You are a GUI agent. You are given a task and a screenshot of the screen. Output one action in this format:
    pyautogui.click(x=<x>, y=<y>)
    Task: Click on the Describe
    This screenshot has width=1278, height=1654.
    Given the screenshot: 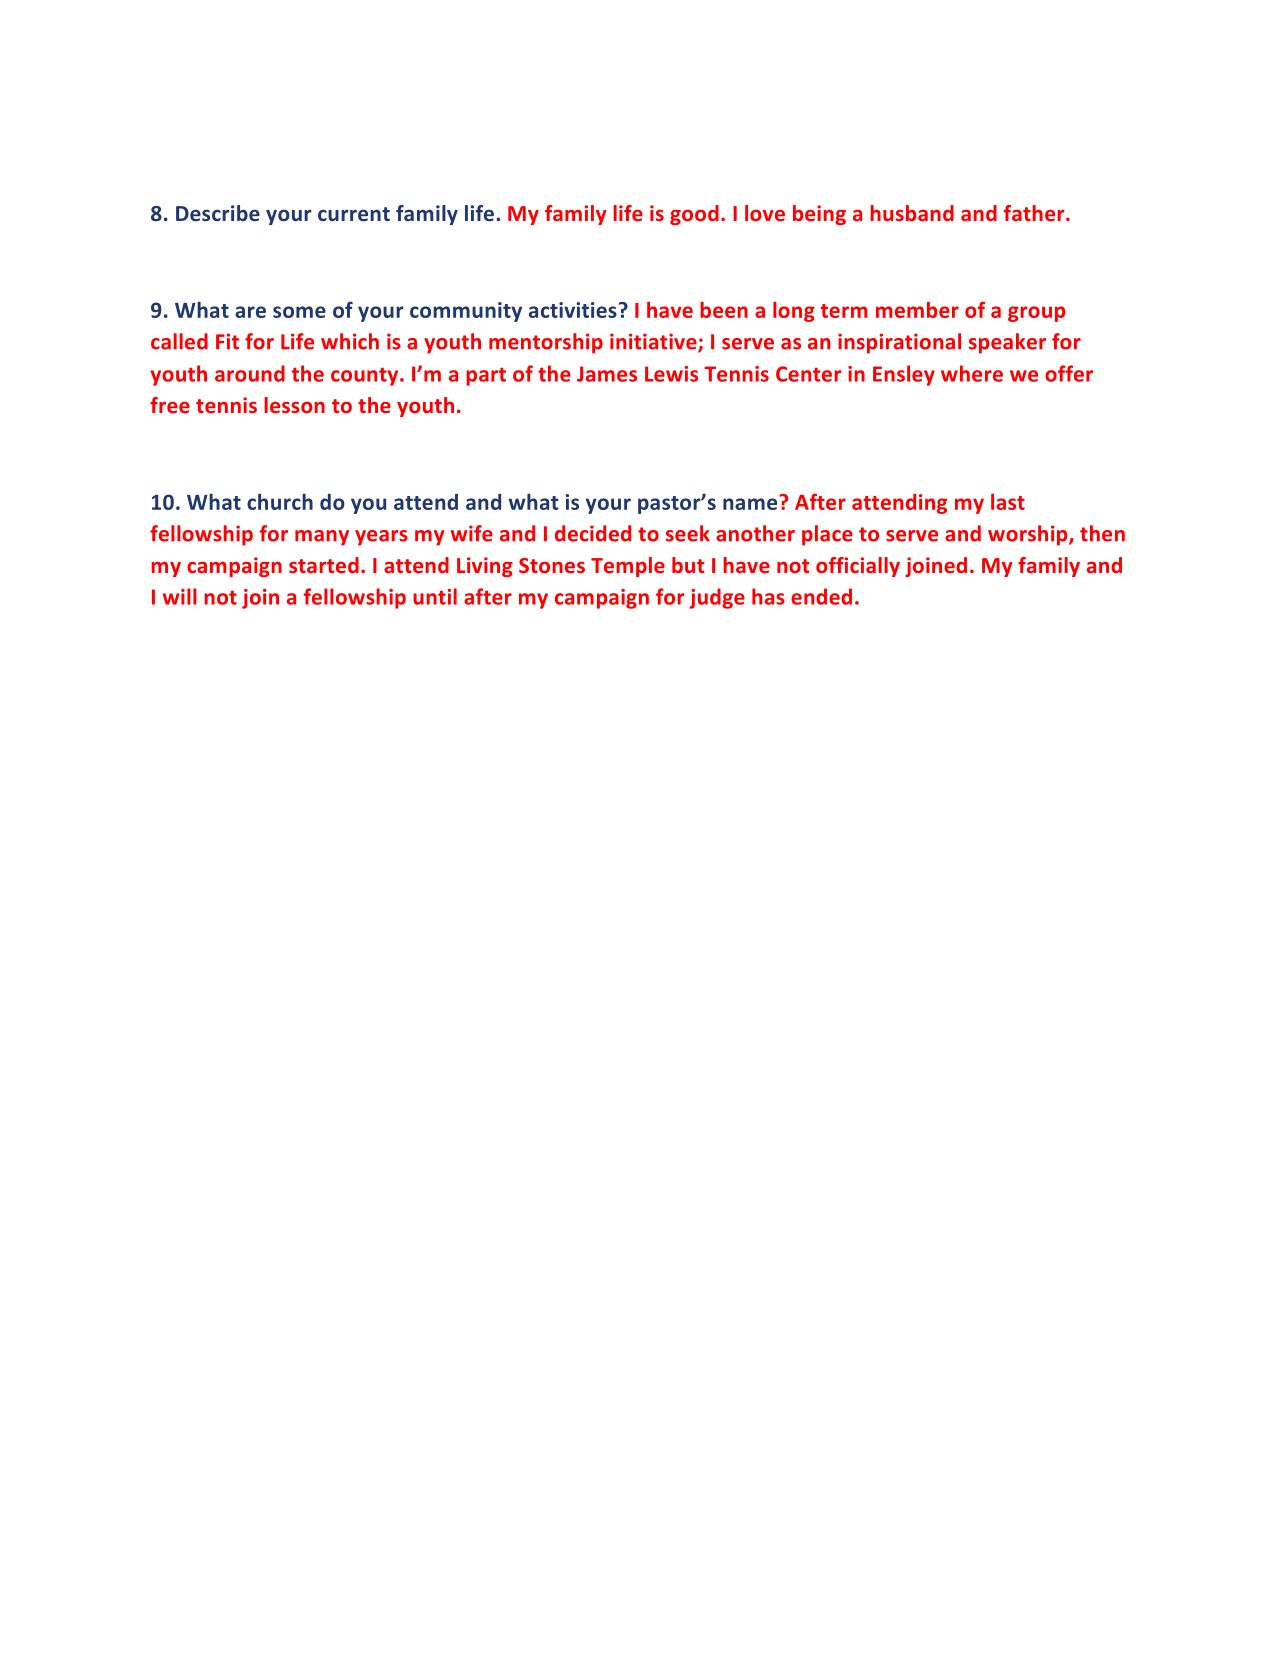 What is the action you would take?
    pyautogui.click(x=218, y=213)
